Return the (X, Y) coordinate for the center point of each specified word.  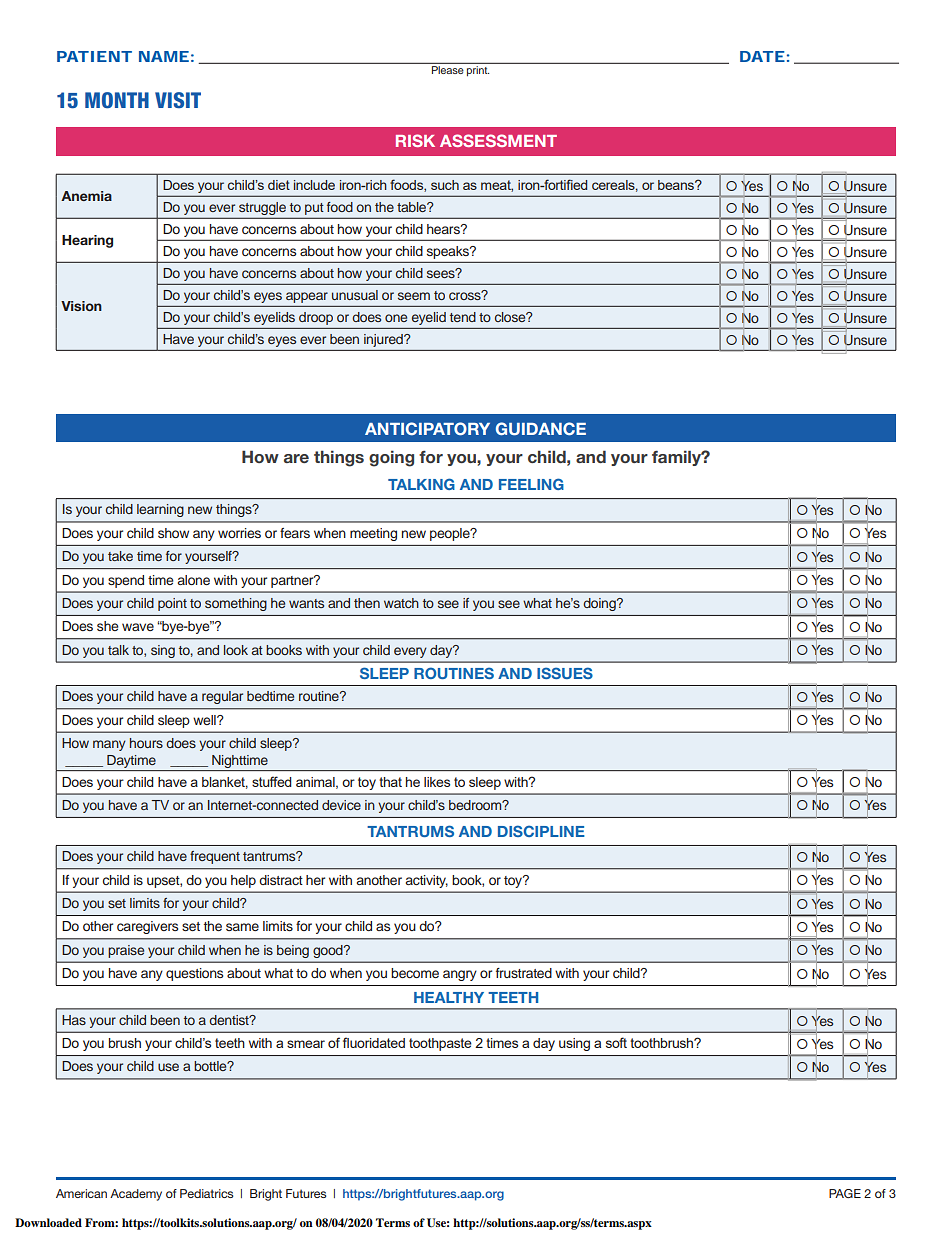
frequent (215, 857)
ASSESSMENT (498, 140)
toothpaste (440, 1044)
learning (160, 510)
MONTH (117, 100)
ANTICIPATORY (427, 428)
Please (447, 70)
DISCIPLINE (541, 831)
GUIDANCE (541, 428)
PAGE (845, 1193)
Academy (136, 1195)
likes (437, 782)
